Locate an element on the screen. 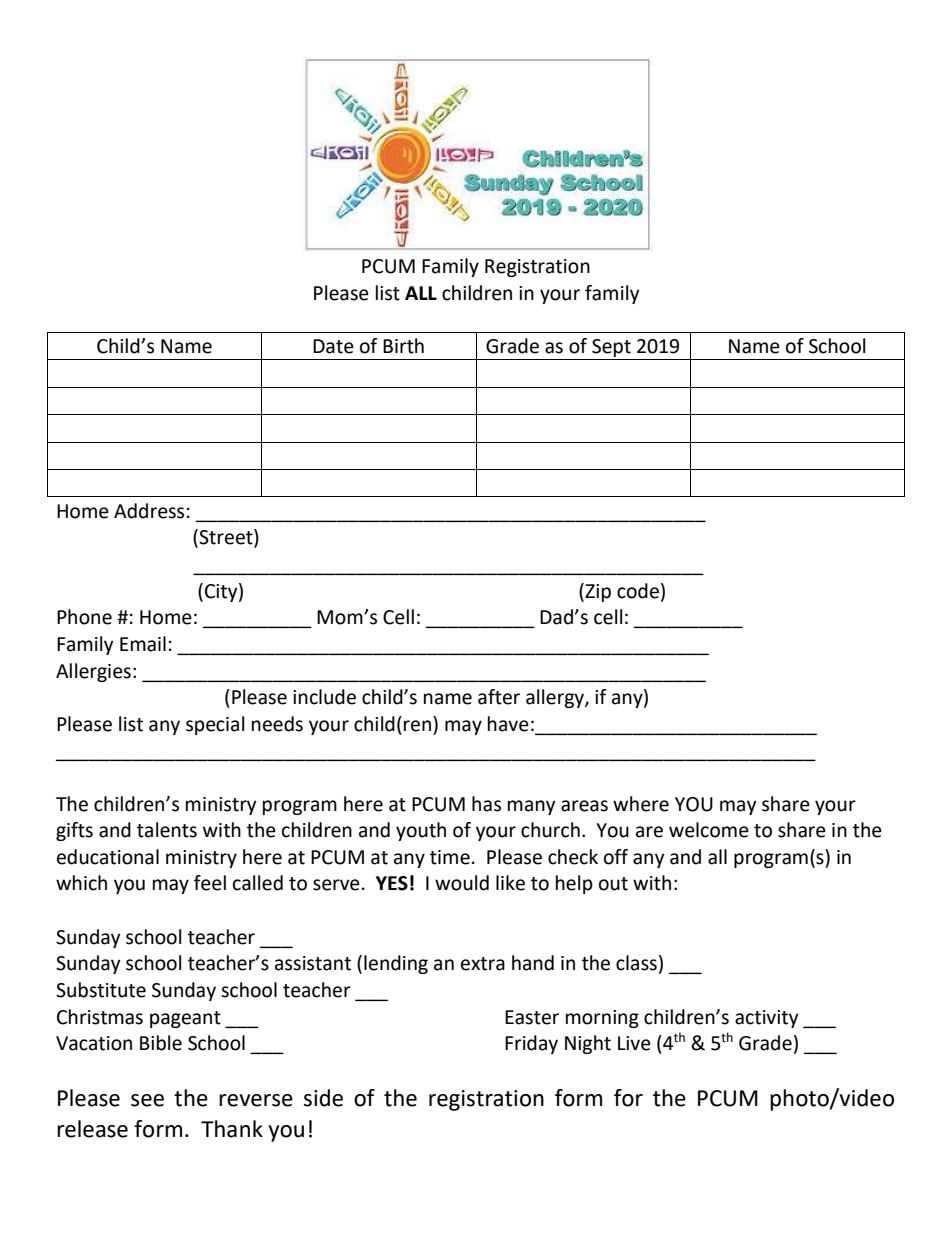  Sept is located at coordinates (611, 349).
